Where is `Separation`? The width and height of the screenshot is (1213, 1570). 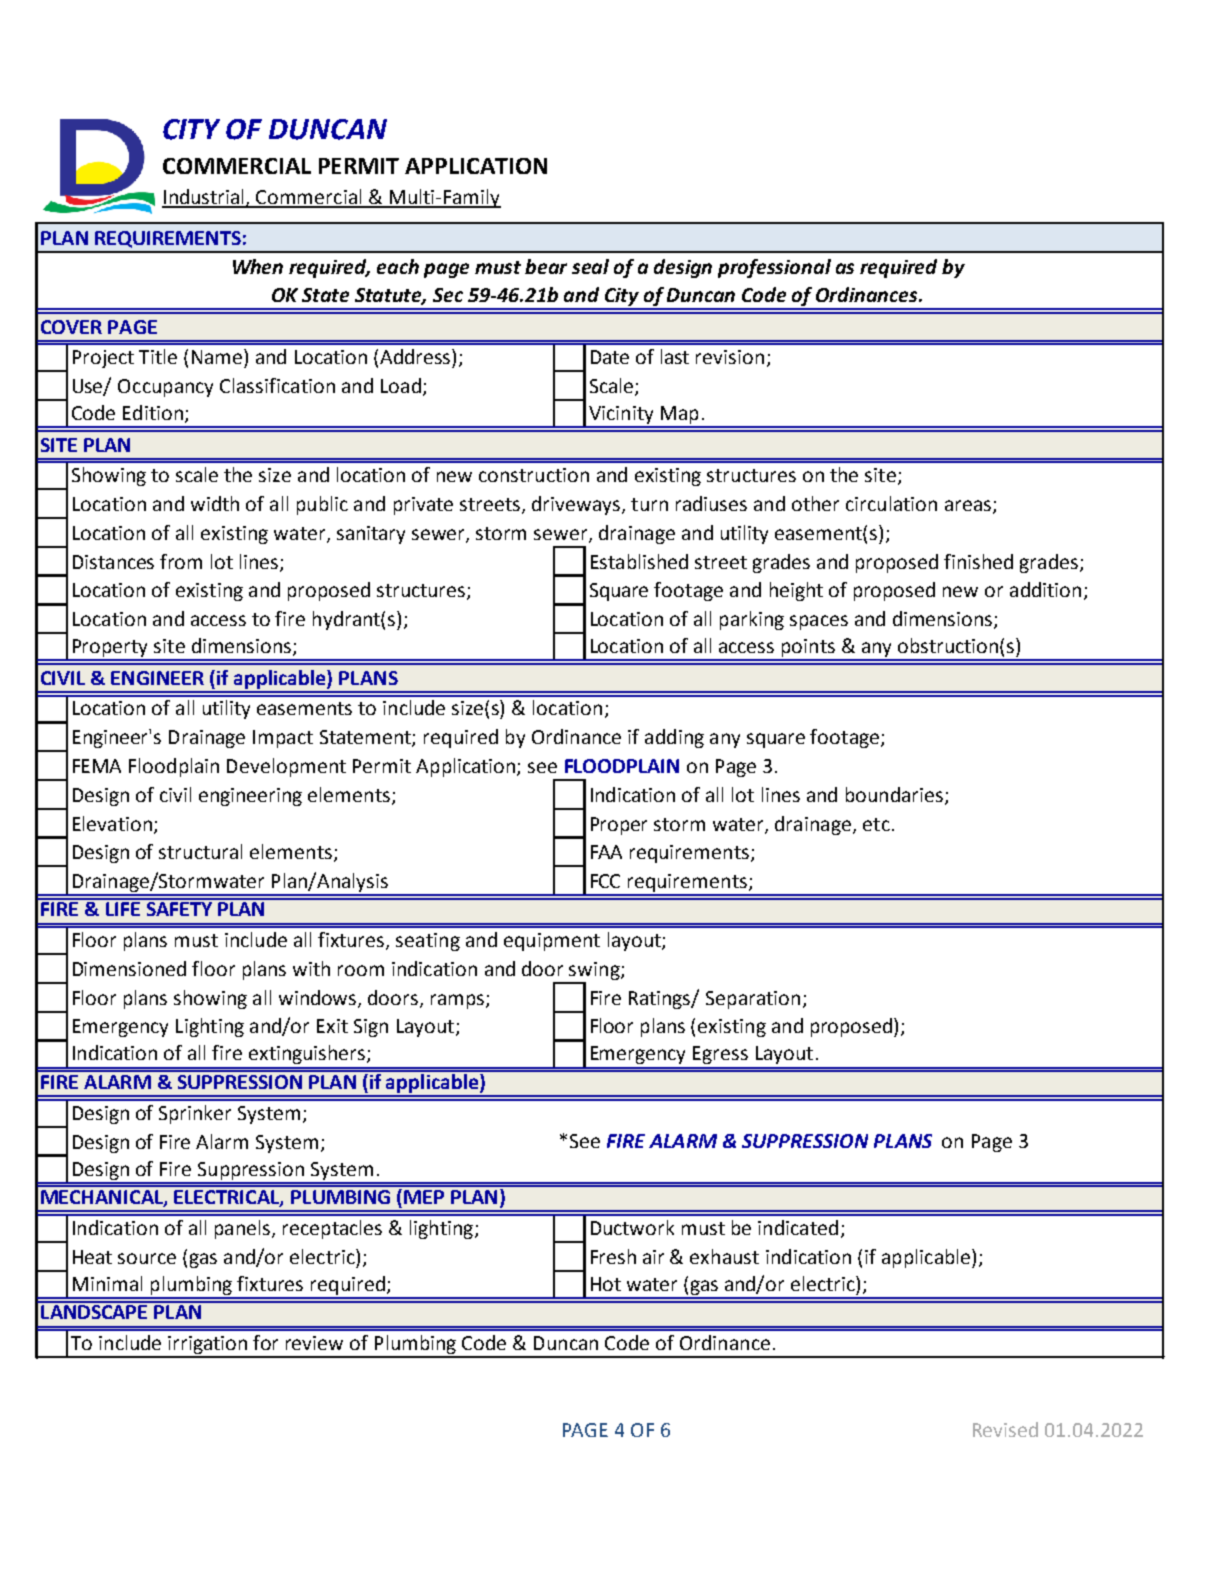
Separation is located at coordinates (753, 1000).
